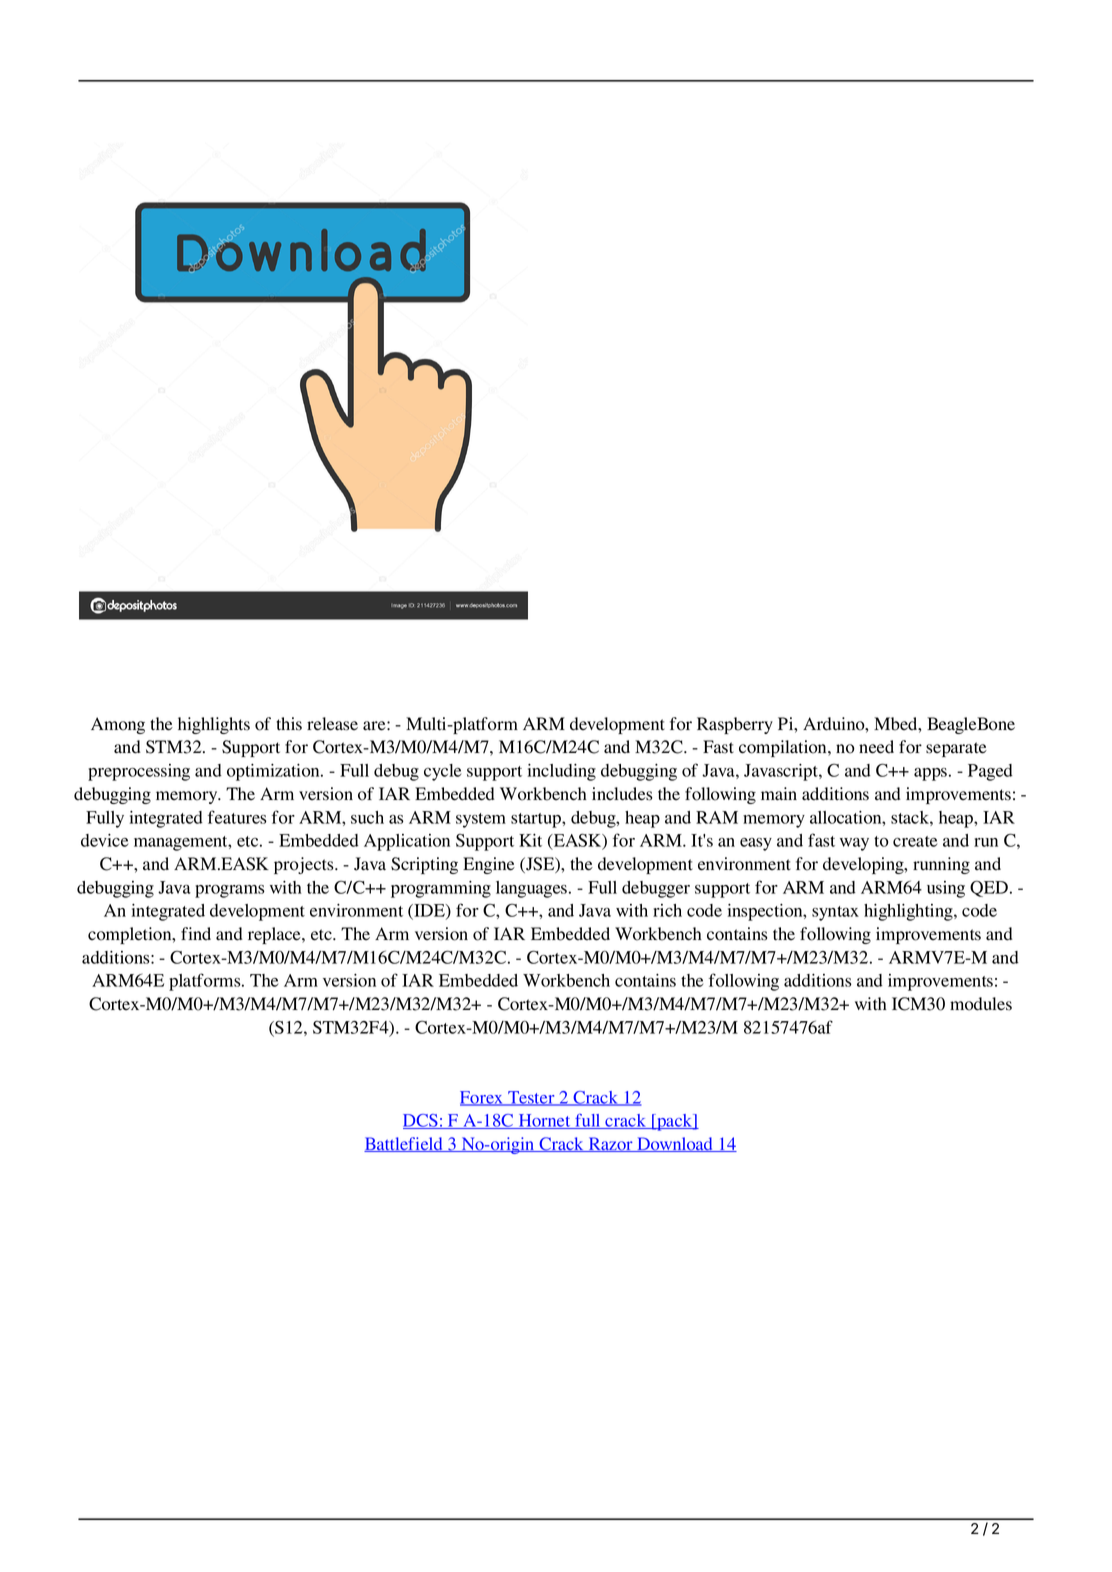 This screenshot has width=1112, height=1572. Describe the element at coordinates (483, 1098) in the screenshot. I see `Forex` at that location.
